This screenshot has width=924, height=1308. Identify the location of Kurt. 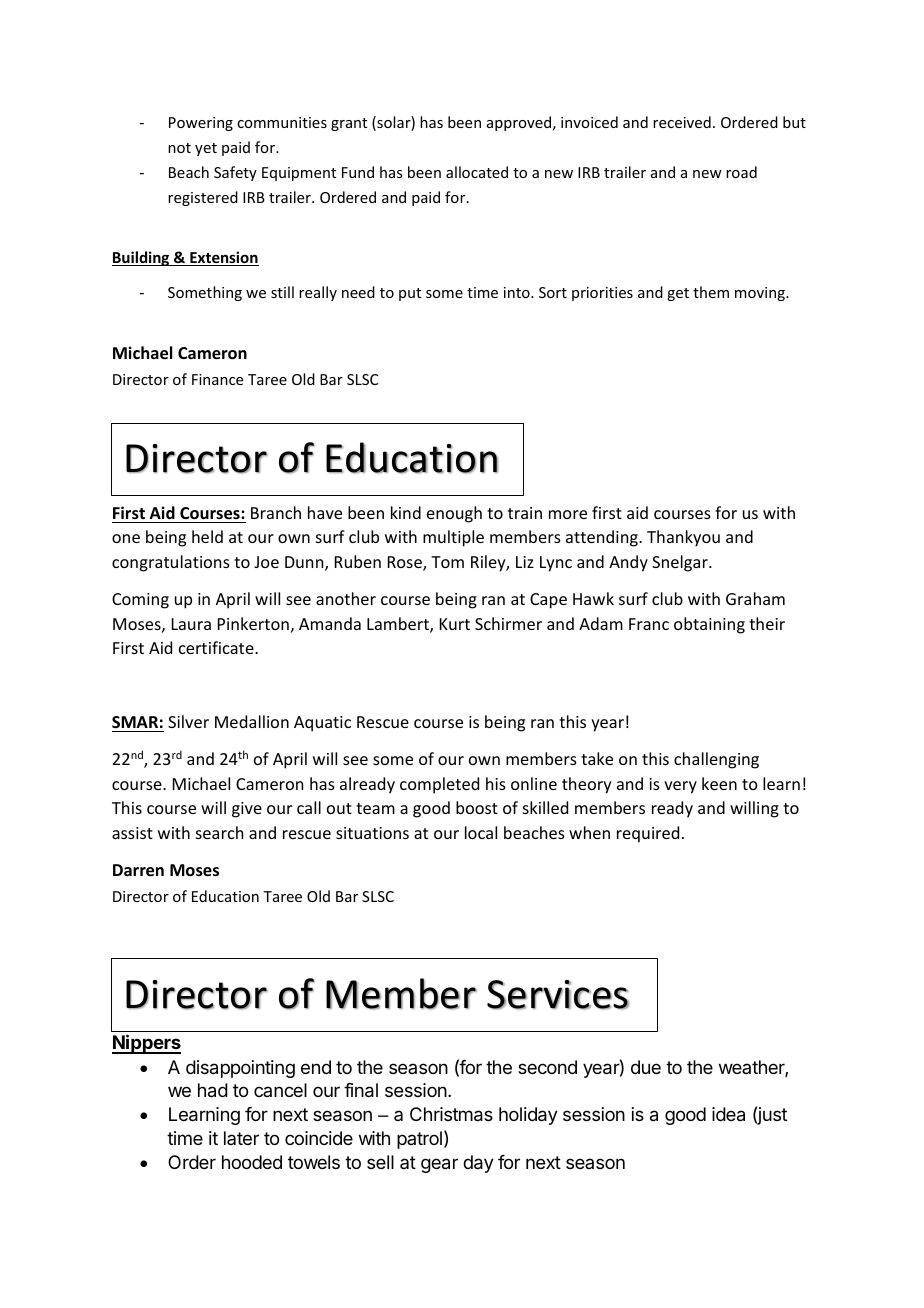
(455, 624).
